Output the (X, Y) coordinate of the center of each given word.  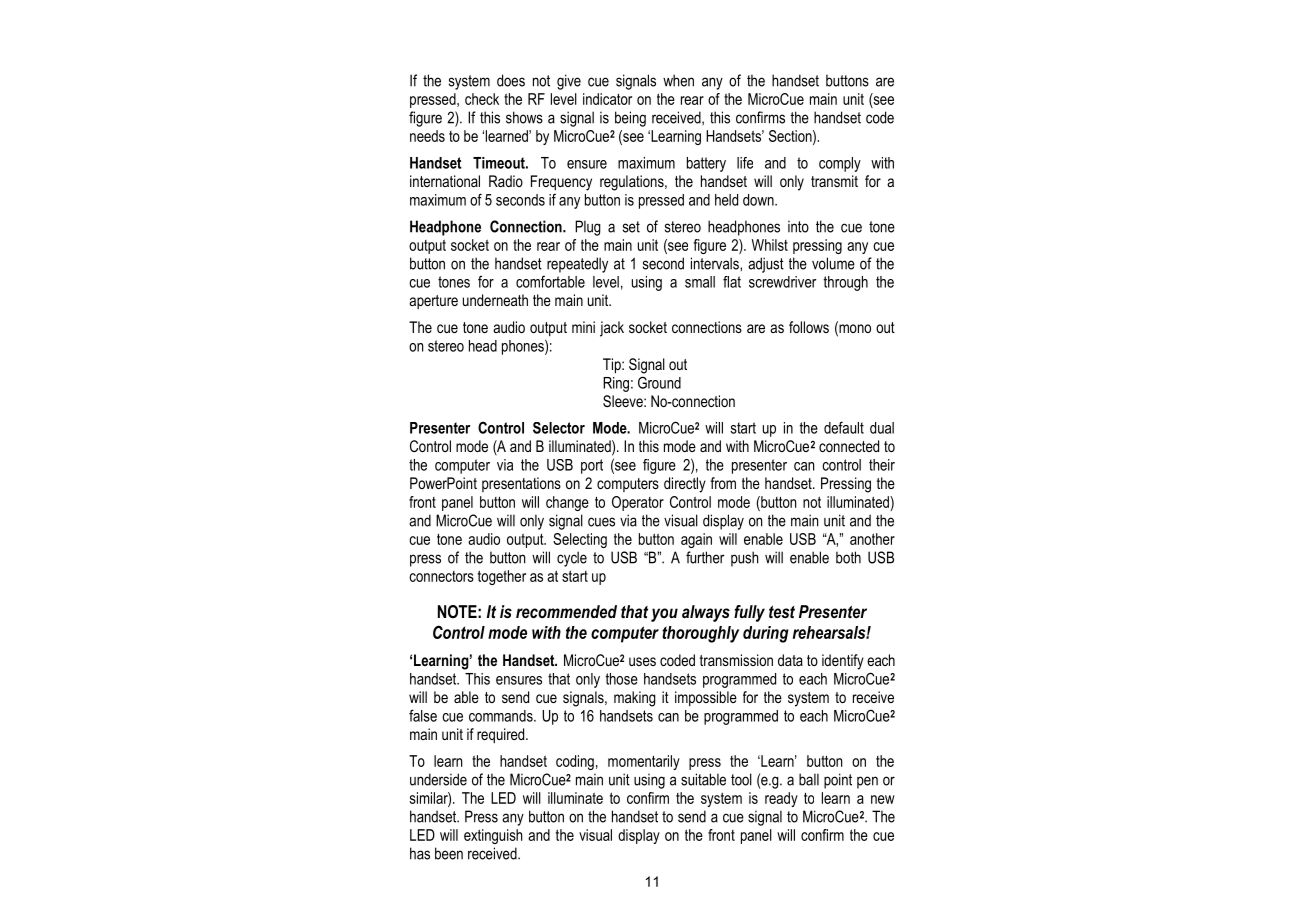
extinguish (493, 836)
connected (849, 446)
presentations (521, 484)
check (482, 99)
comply (840, 164)
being (630, 119)
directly (685, 485)
